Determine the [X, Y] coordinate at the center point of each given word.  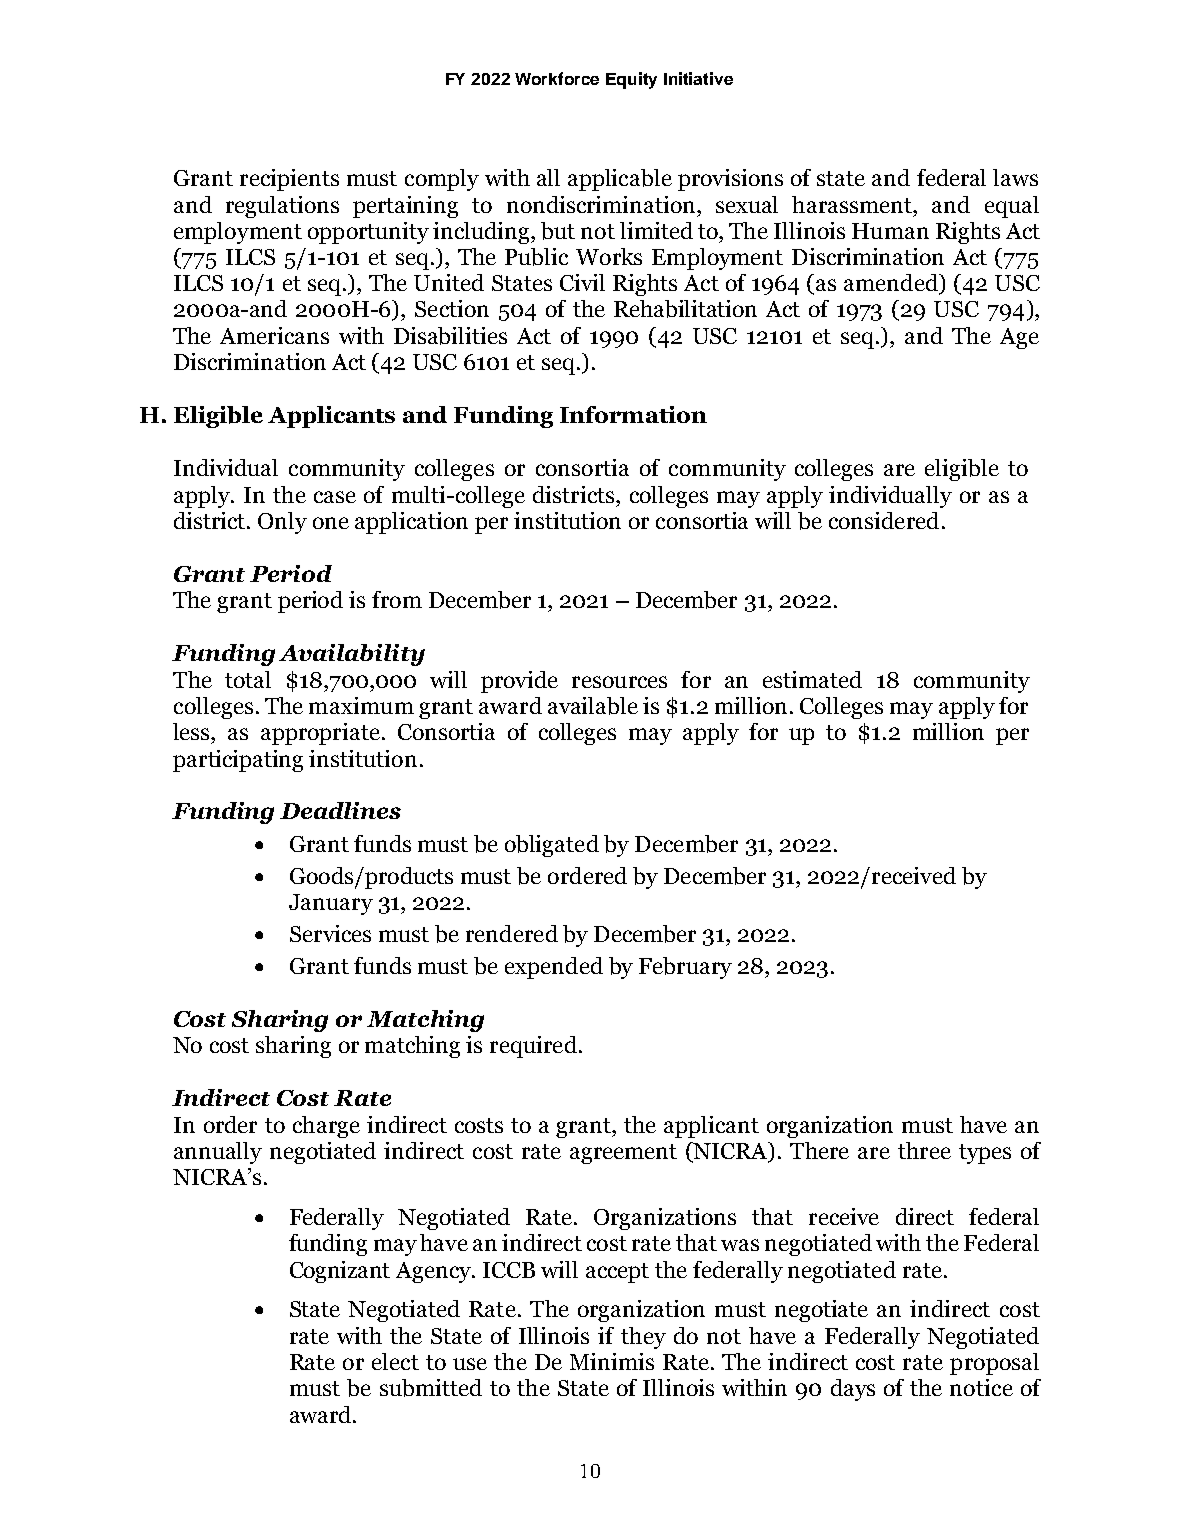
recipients [289, 180]
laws [1015, 177]
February [685, 968]
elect [395, 1361]
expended [554, 968]
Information [633, 414]
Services [330, 933]
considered [884, 520]
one [331, 523]
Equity [631, 80]
